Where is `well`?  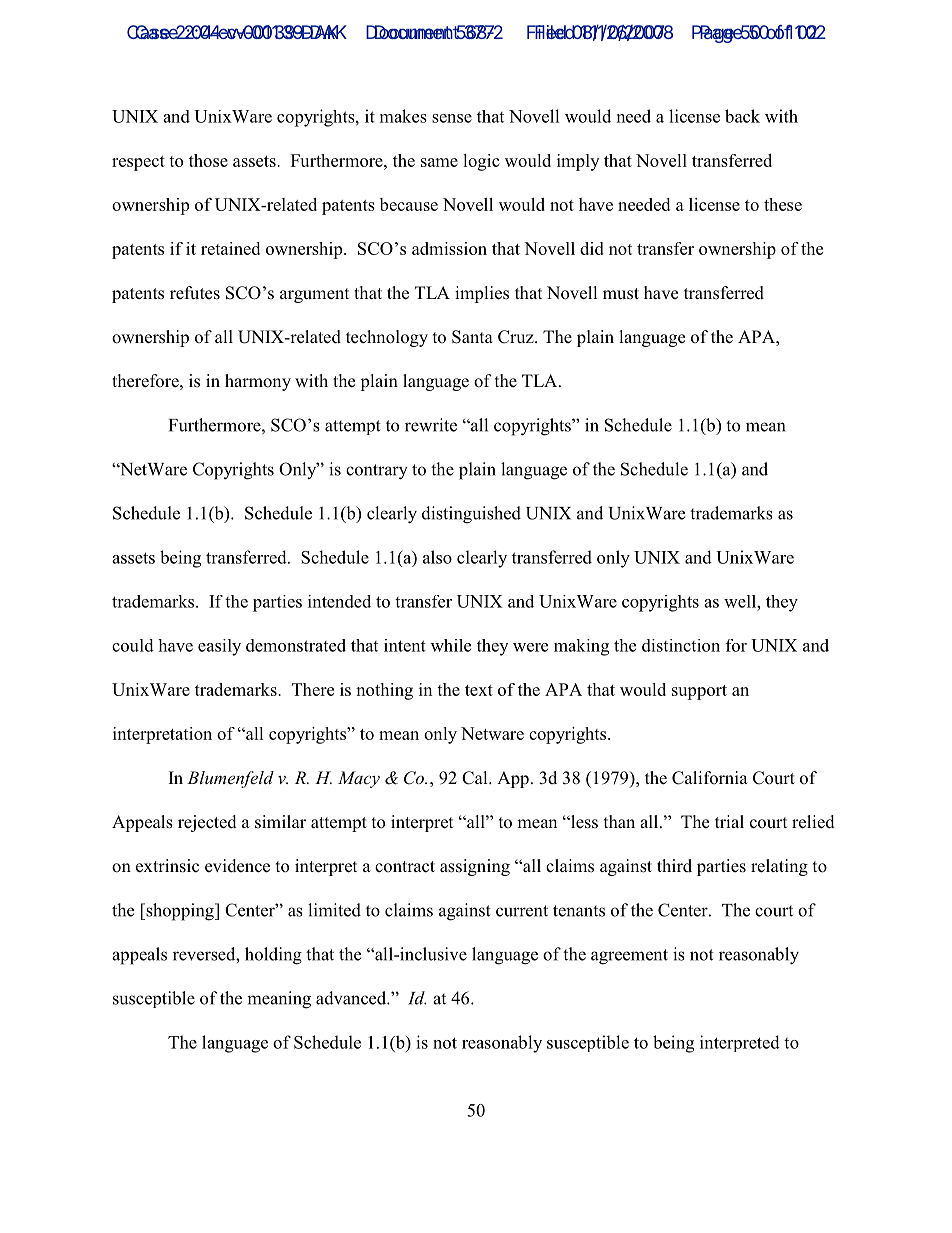 well is located at coordinates (741, 601).
